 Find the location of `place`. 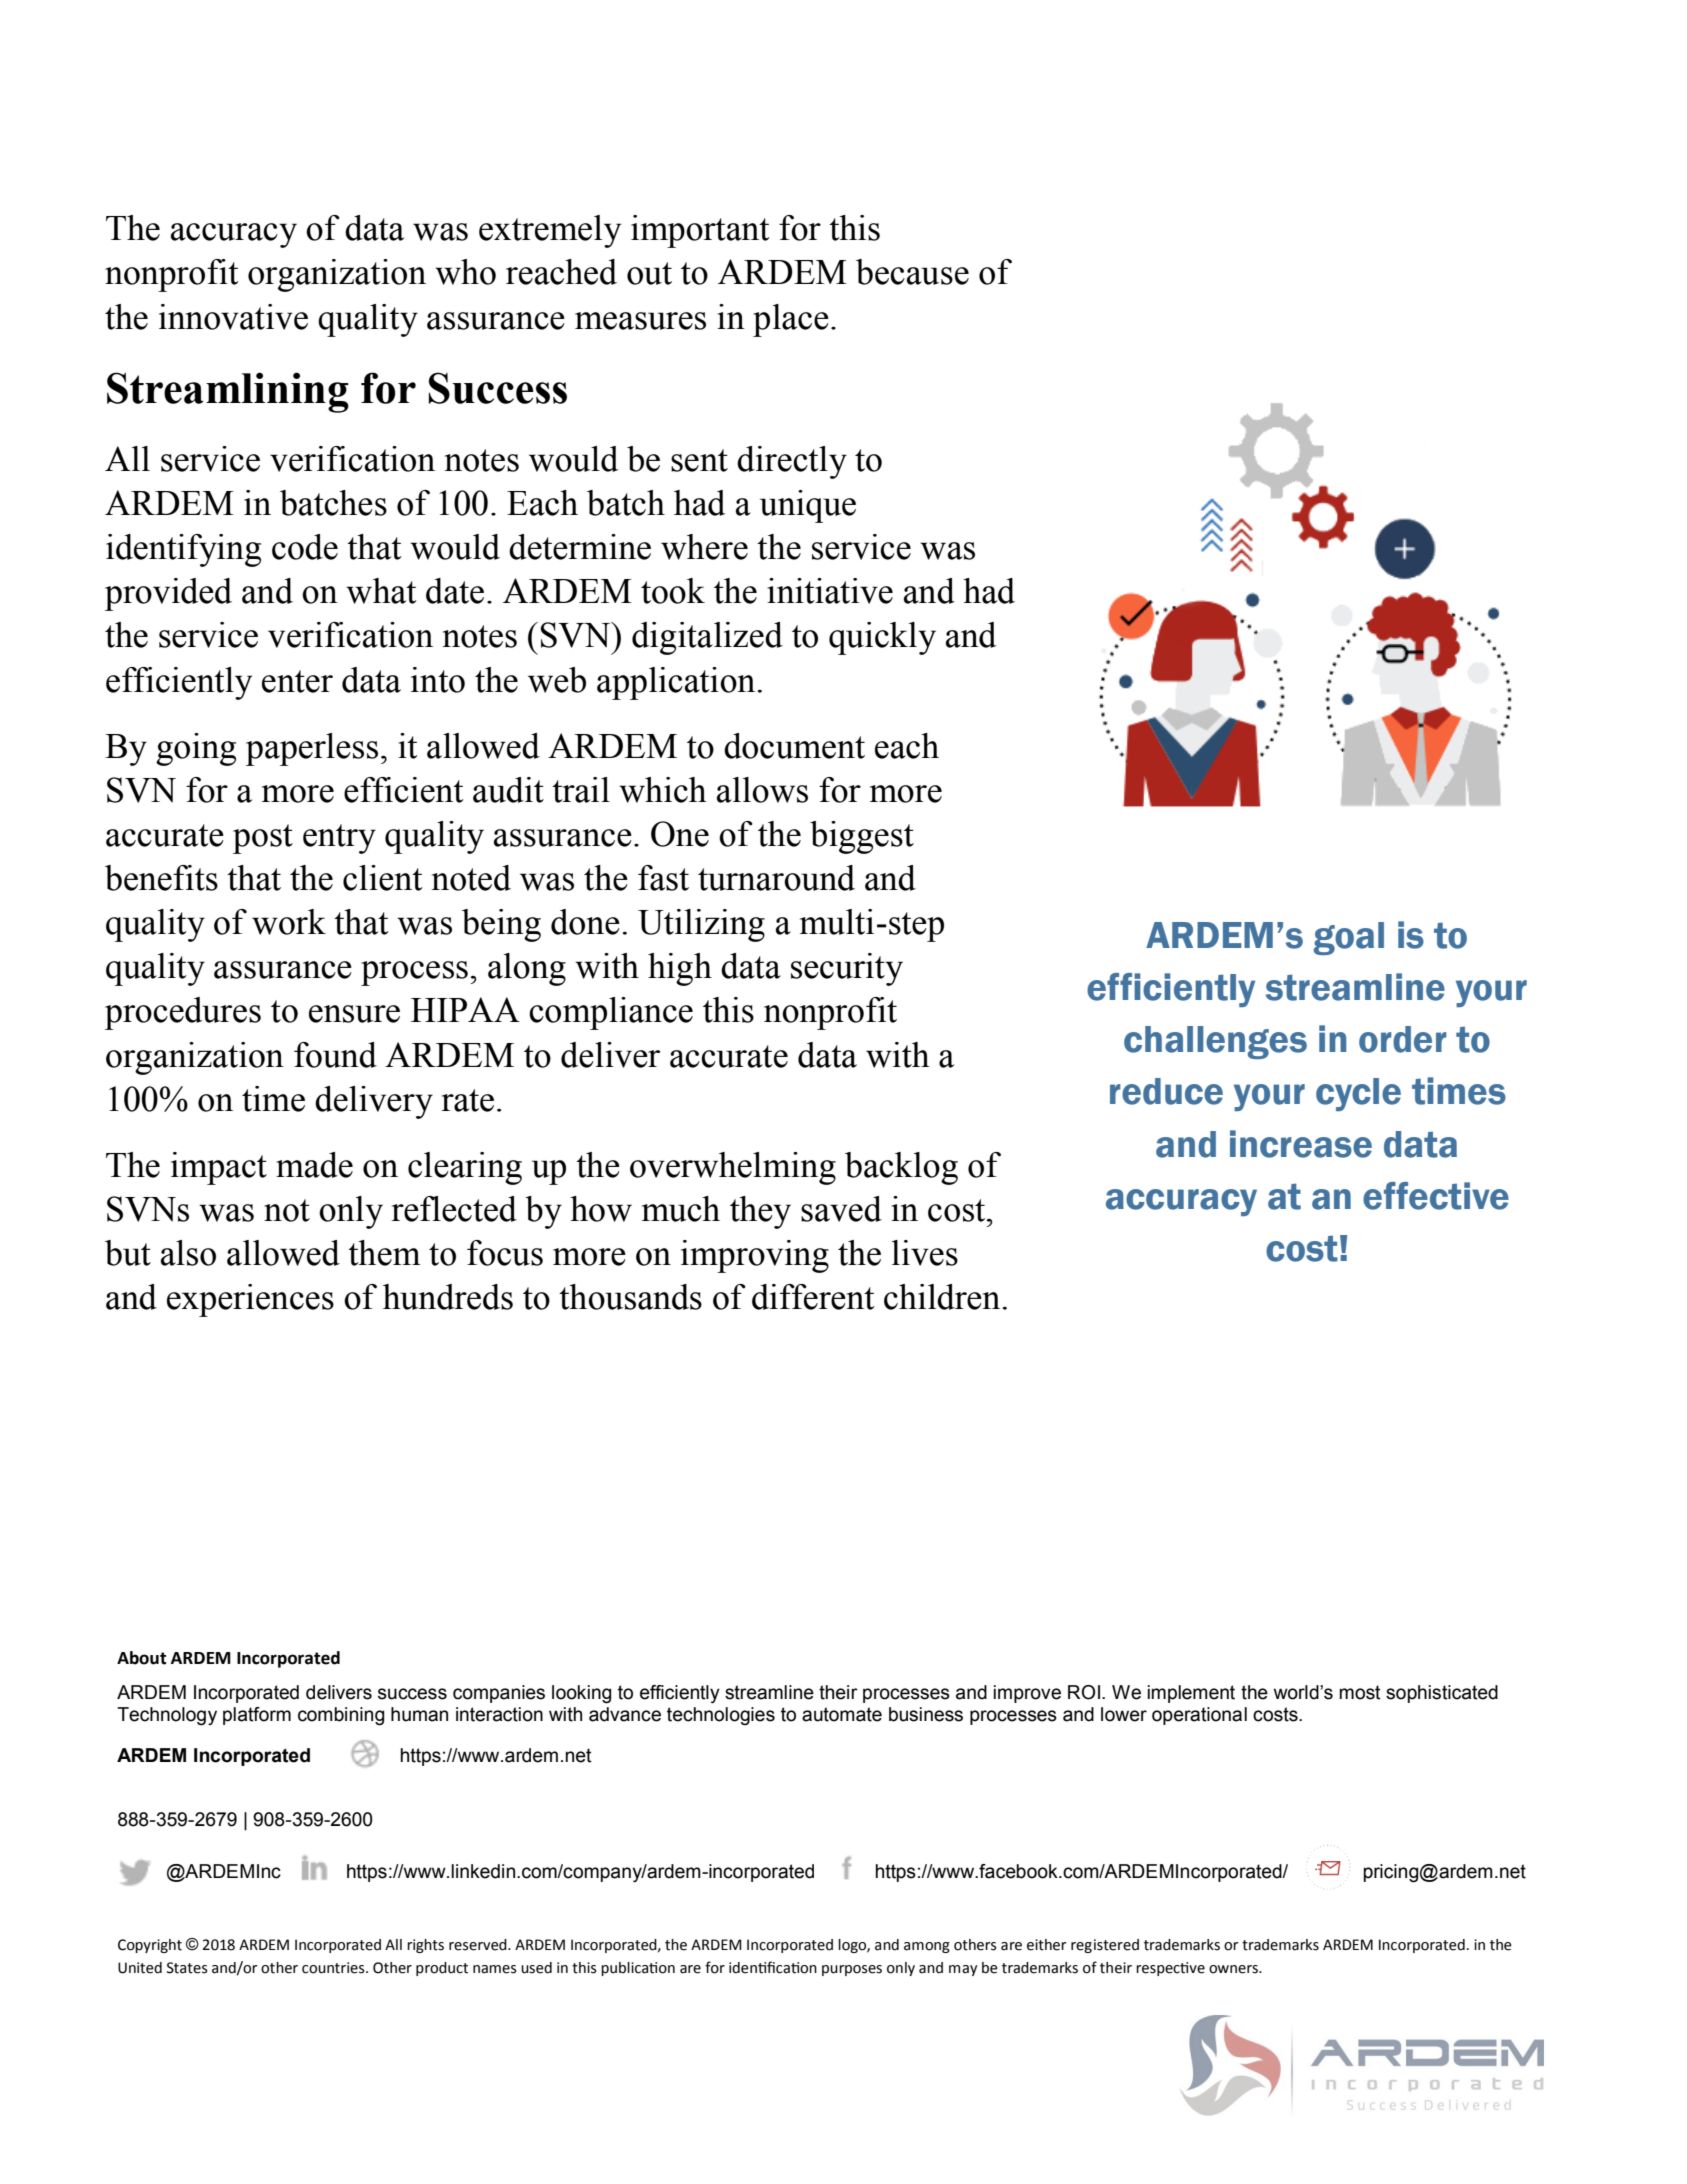

place is located at coordinates (791, 320).
